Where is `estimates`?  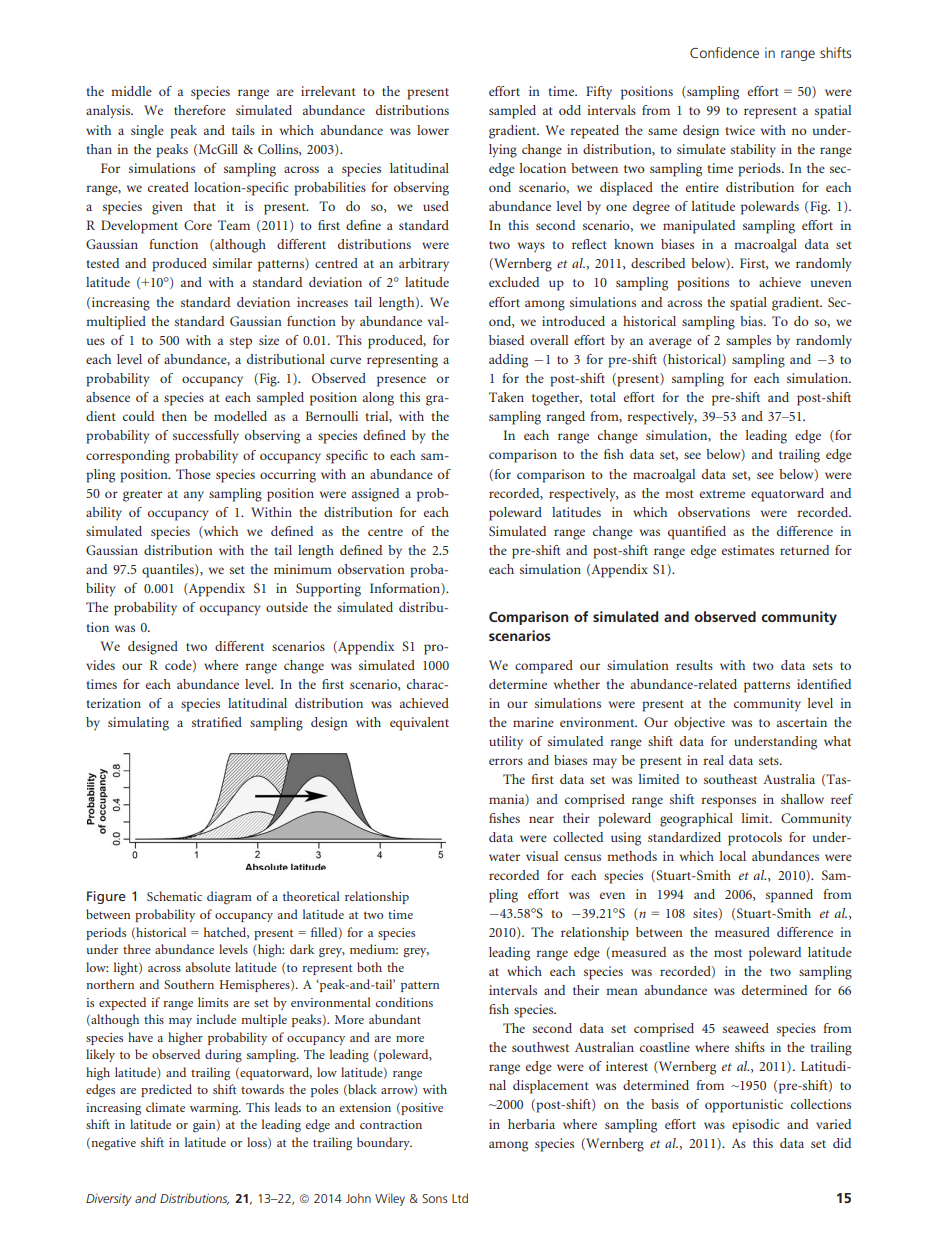
estimates is located at coordinates (748, 550).
